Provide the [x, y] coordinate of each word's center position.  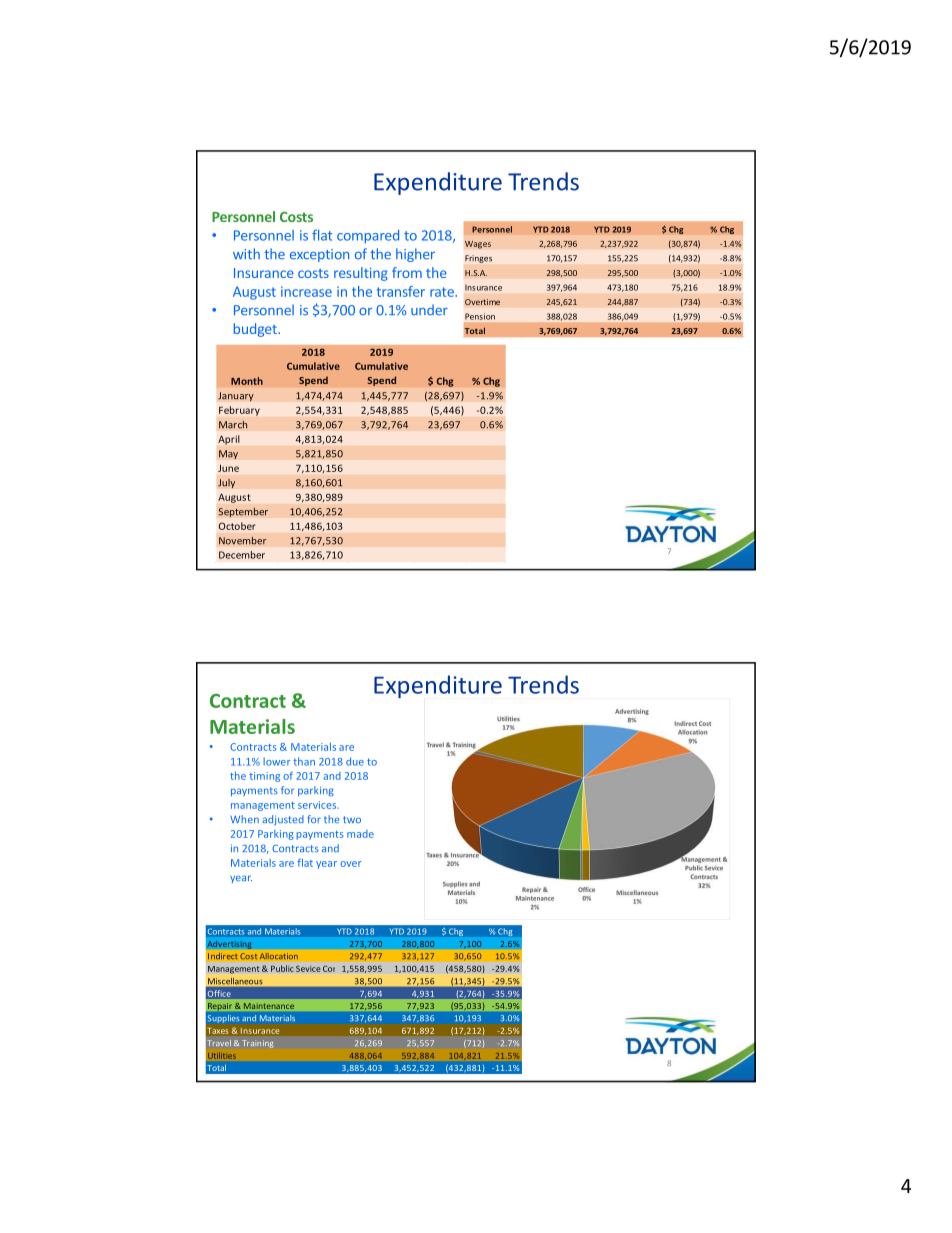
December [242, 555]
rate [443, 292]
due [355, 761]
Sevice [308, 969]
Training [258, 1044]
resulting [361, 274]
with [246, 253]
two [352, 819]
